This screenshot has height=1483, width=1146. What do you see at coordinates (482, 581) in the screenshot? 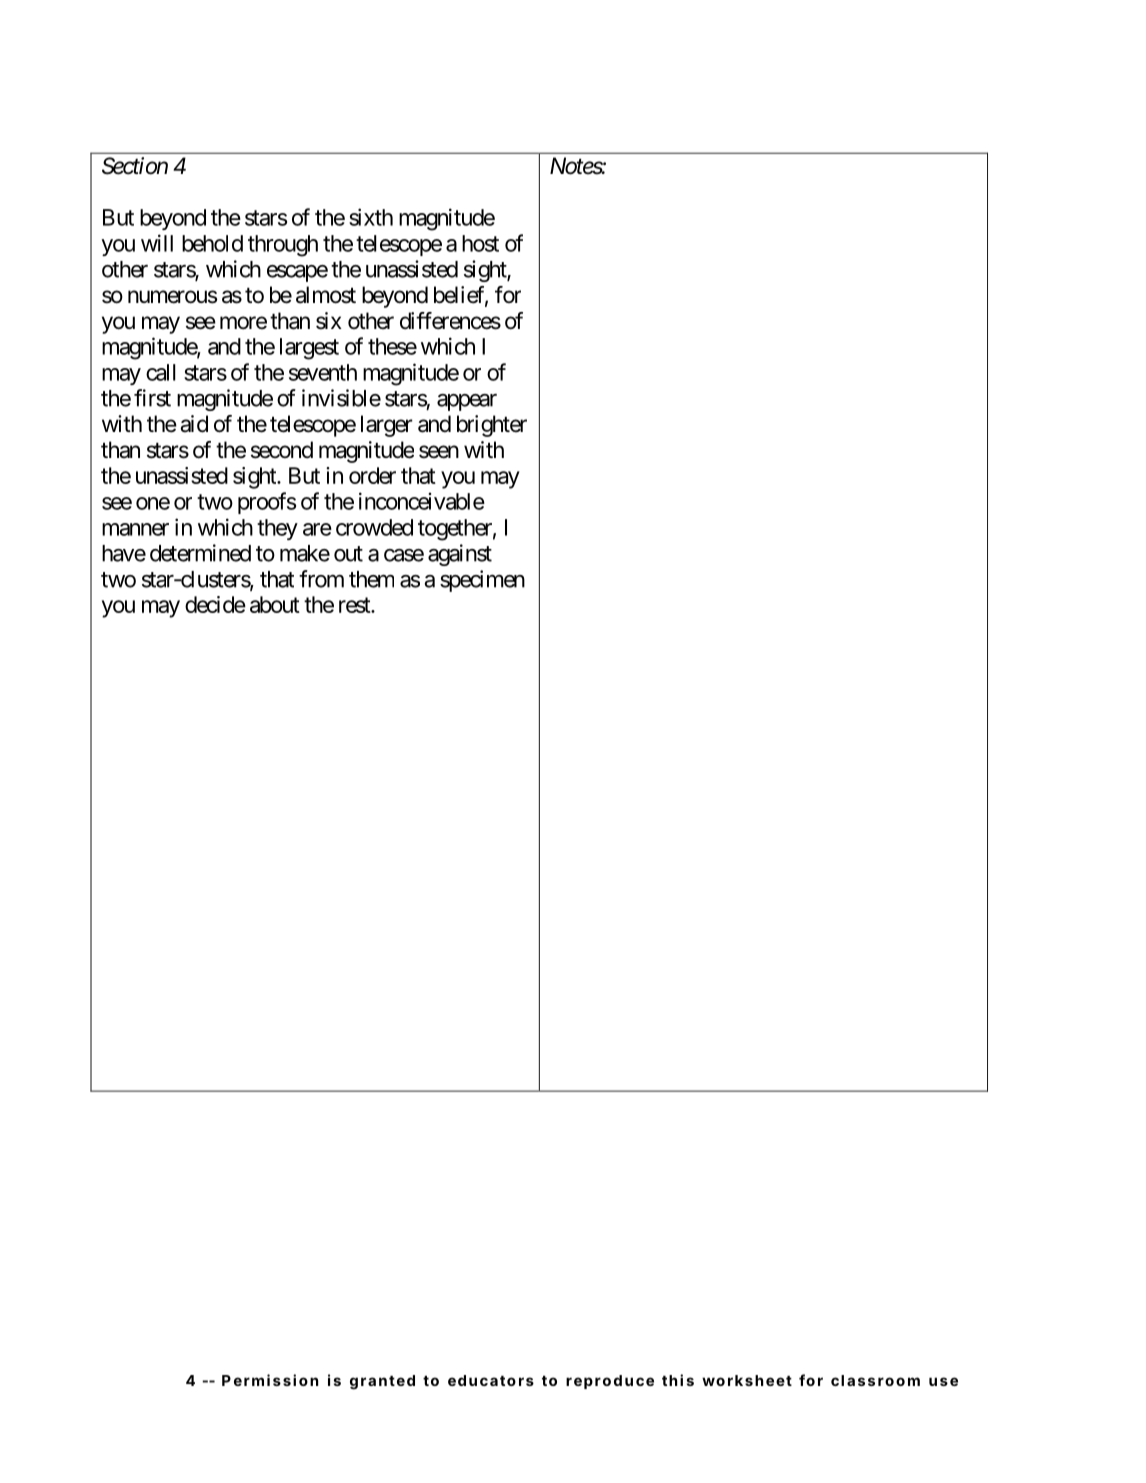
I see `specimen` at bounding box center [482, 581].
